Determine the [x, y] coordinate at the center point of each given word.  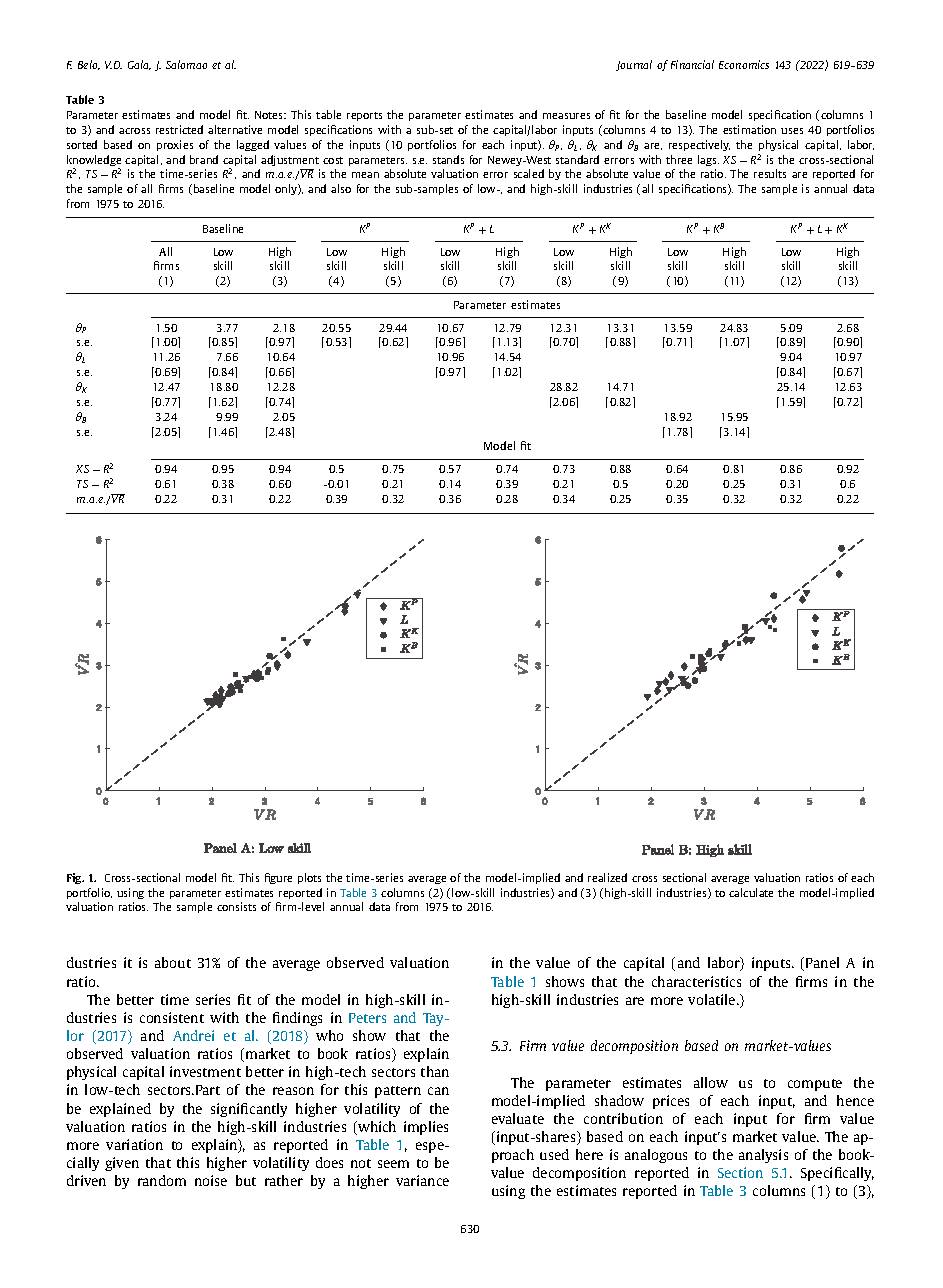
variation [134, 1144]
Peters [367, 1018]
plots [309, 878]
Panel [822, 962]
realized [607, 877]
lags [708, 160]
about [173, 962]
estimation [749, 129]
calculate [751, 892]
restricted [179, 129]
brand [204, 159]
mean [365, 175]
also [341, 188]
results [770, 173]
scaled [529, 173]
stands [448, 159]
